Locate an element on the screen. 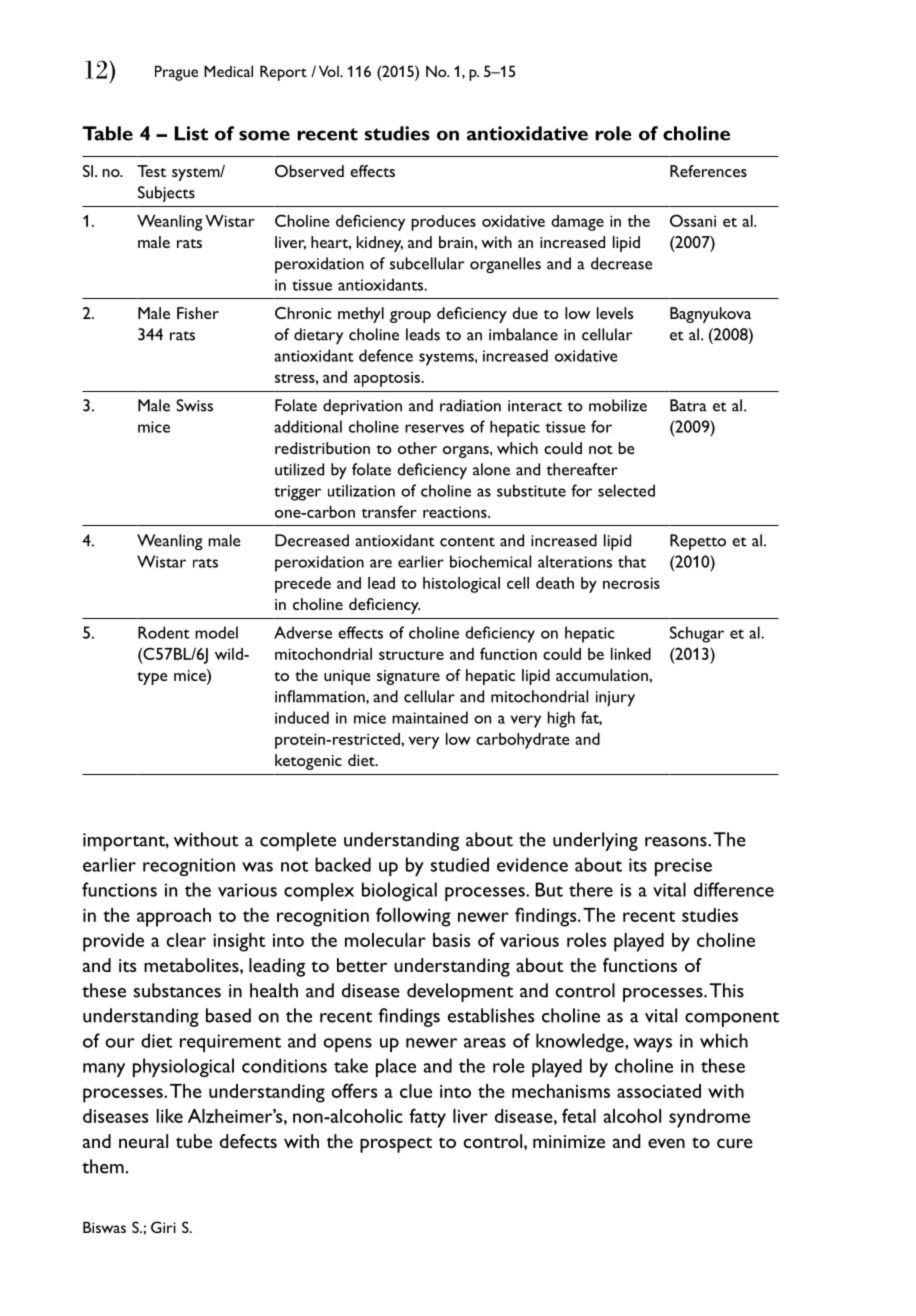  Giri is located at coordinates (163, 1227).
